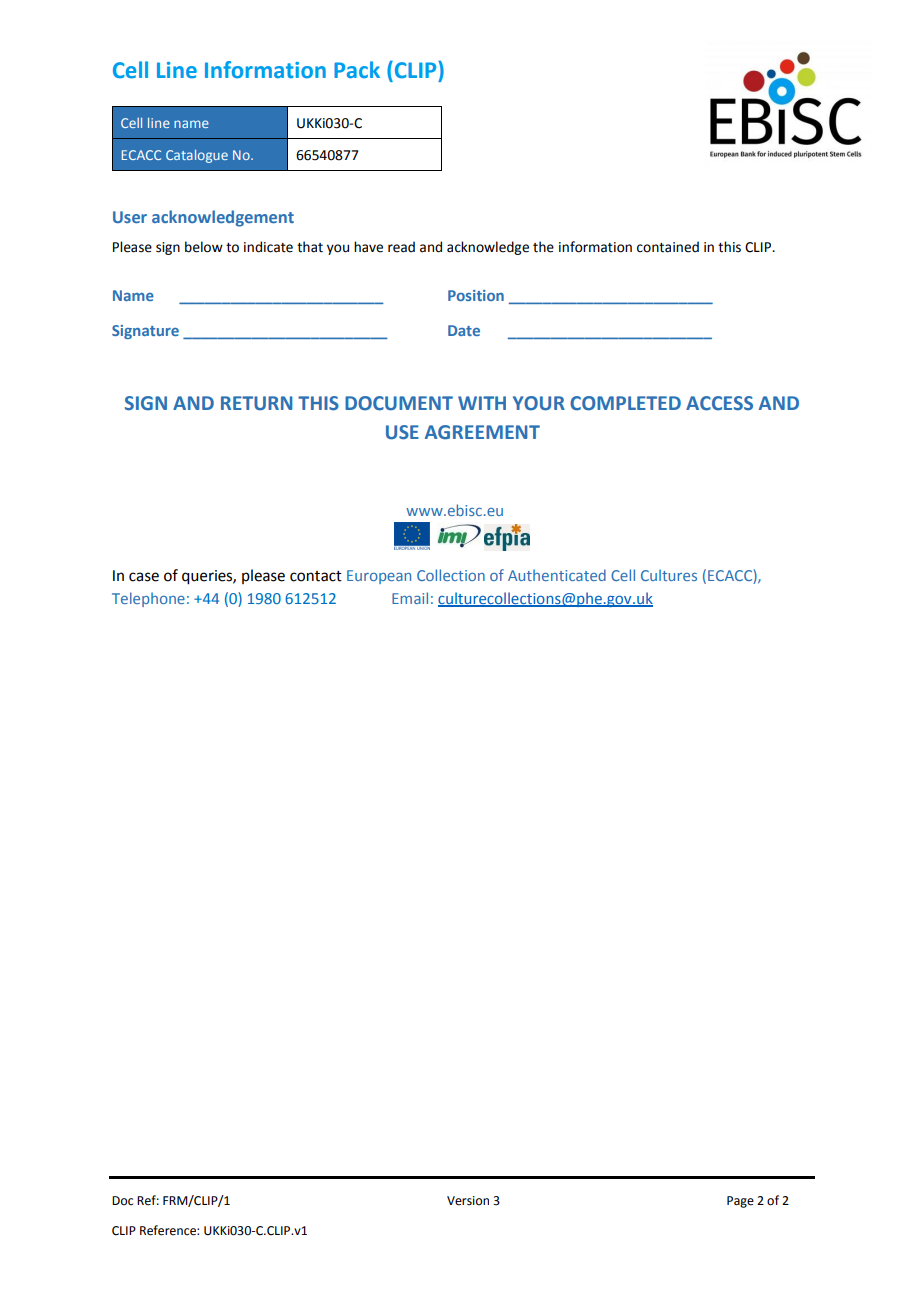 The image size is (924, 1308). Describe the element at coordinates (668, 247) in the image. I see `contained` at that location.
